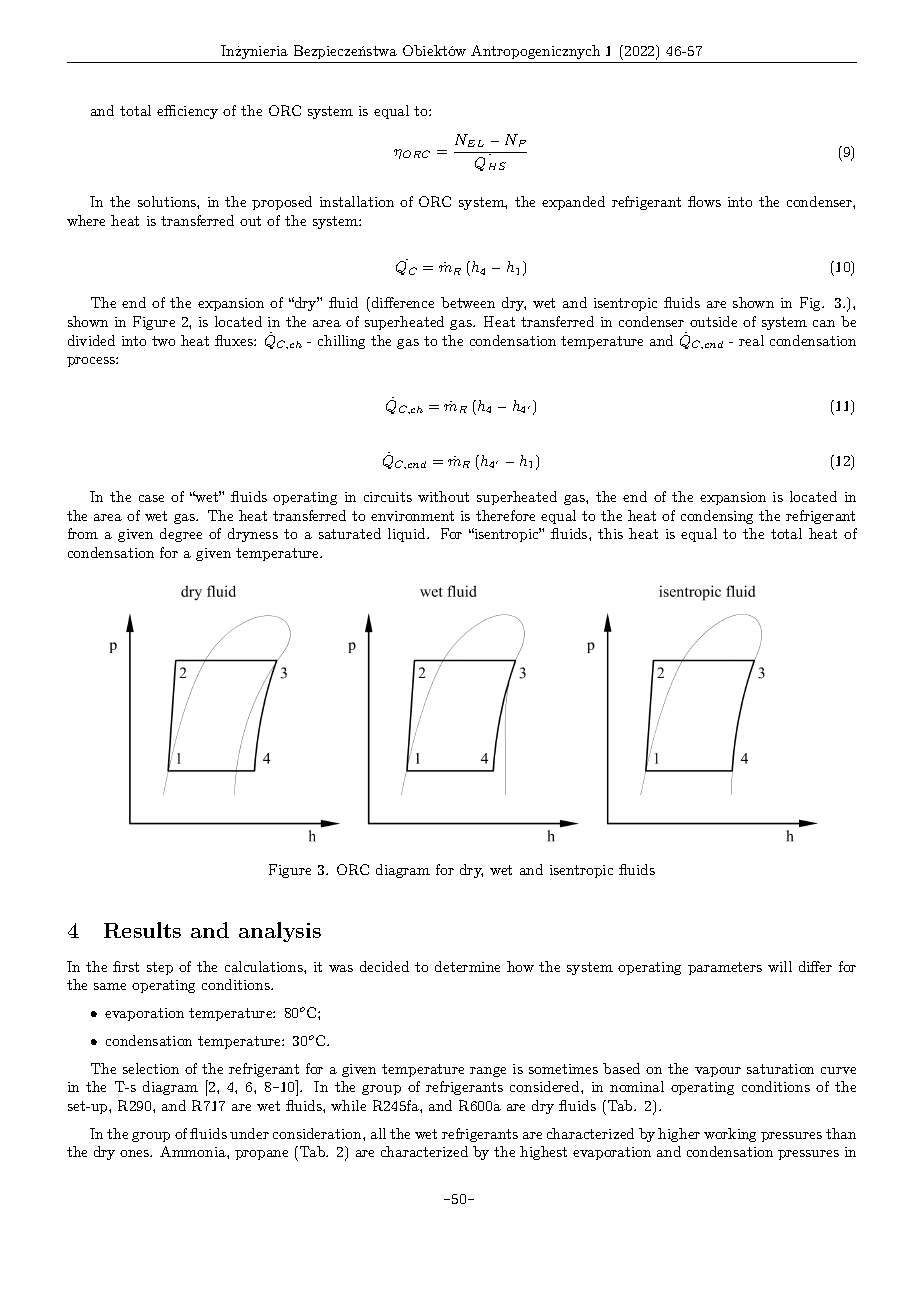 The image size is (924, 1308). I want to click on flows, so click(704, 201).
